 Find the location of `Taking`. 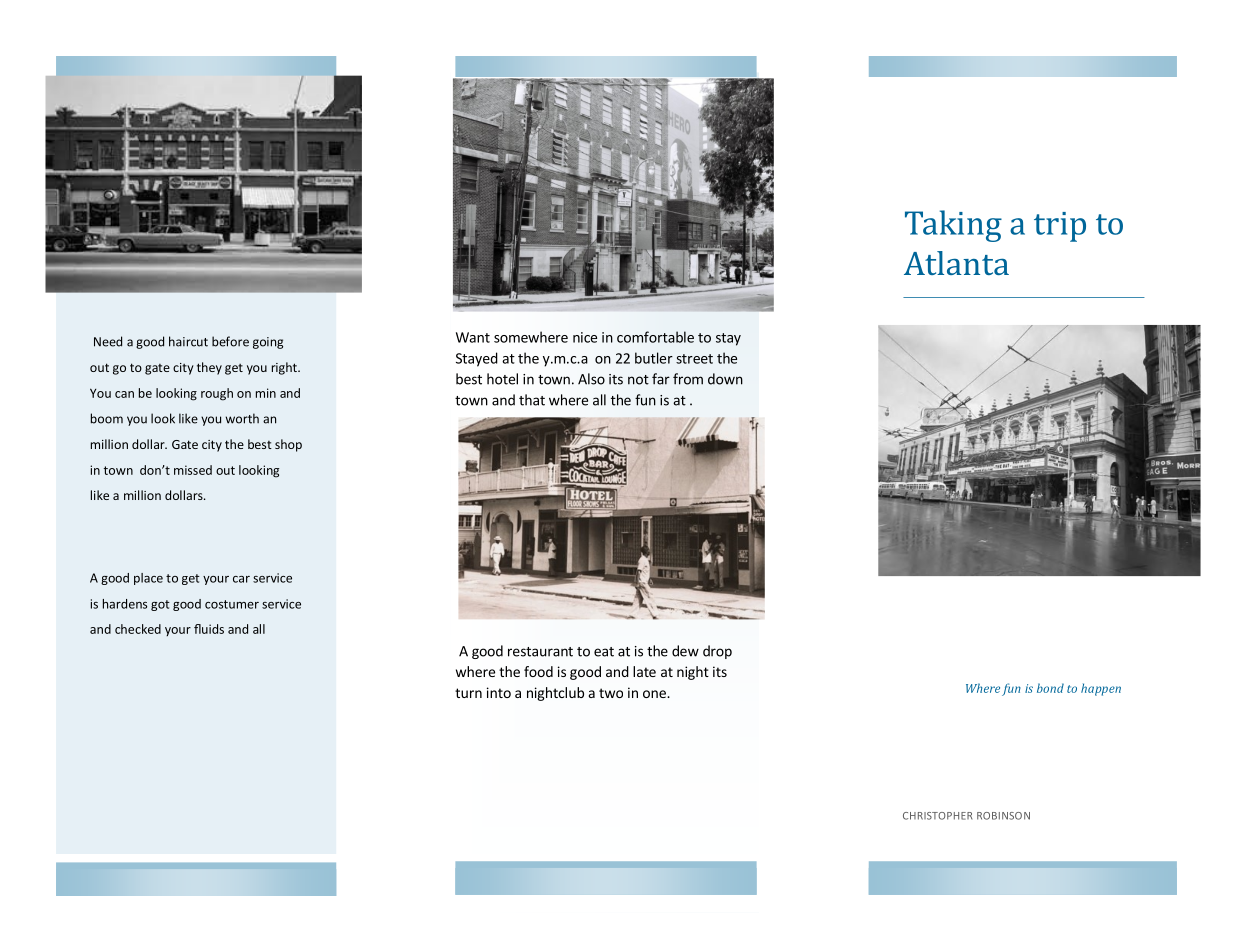

Taking is located at coordinates (953, 226).
